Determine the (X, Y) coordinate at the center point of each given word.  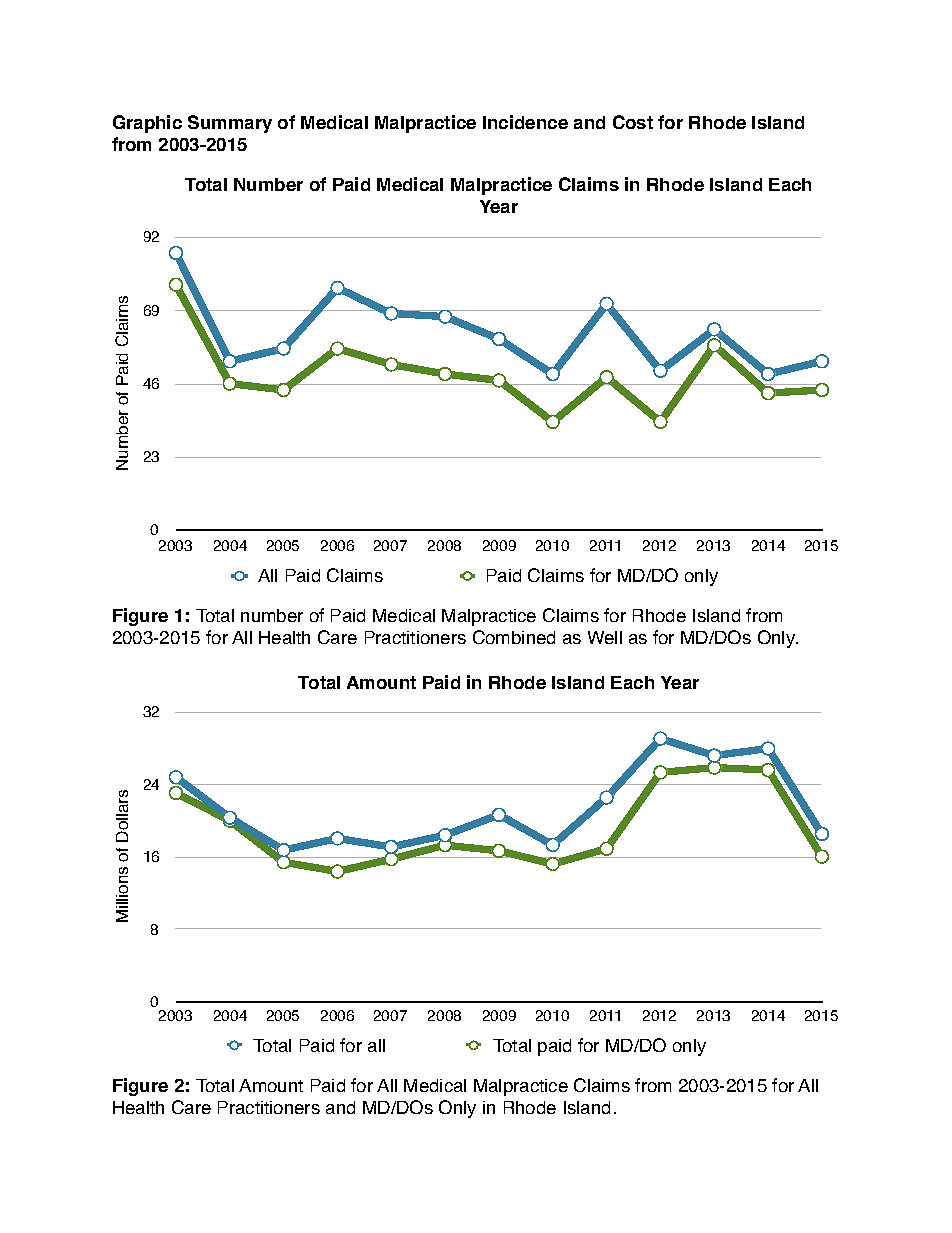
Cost (633, 122)
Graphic (147, 124)
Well (605, 637)
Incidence (525, 122)
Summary (230, 124)
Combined (514, 637)
